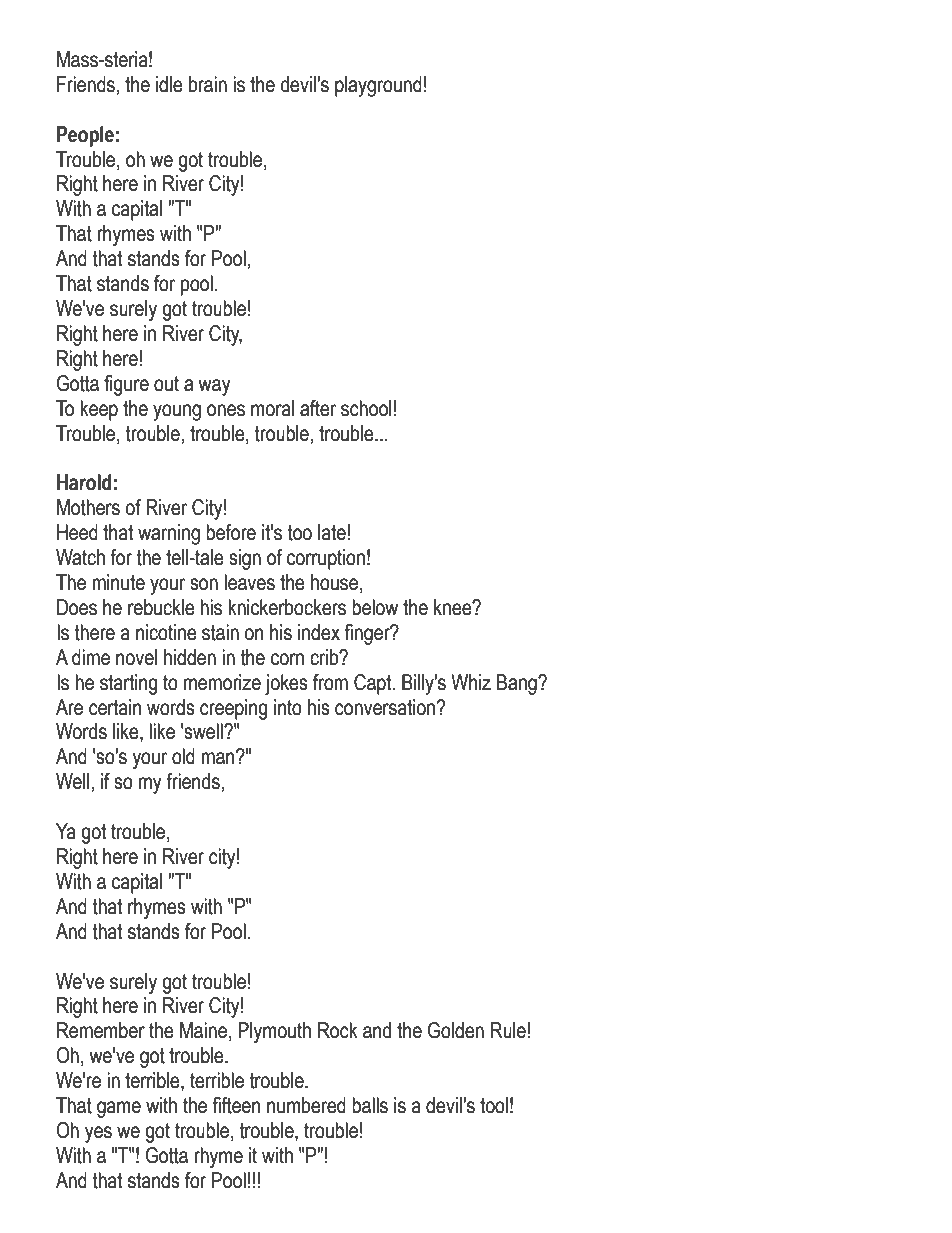 The image size is (952, 1233). Describe the element at coordinates (208, 84) in the screenshot. I see `brain` at that location.
